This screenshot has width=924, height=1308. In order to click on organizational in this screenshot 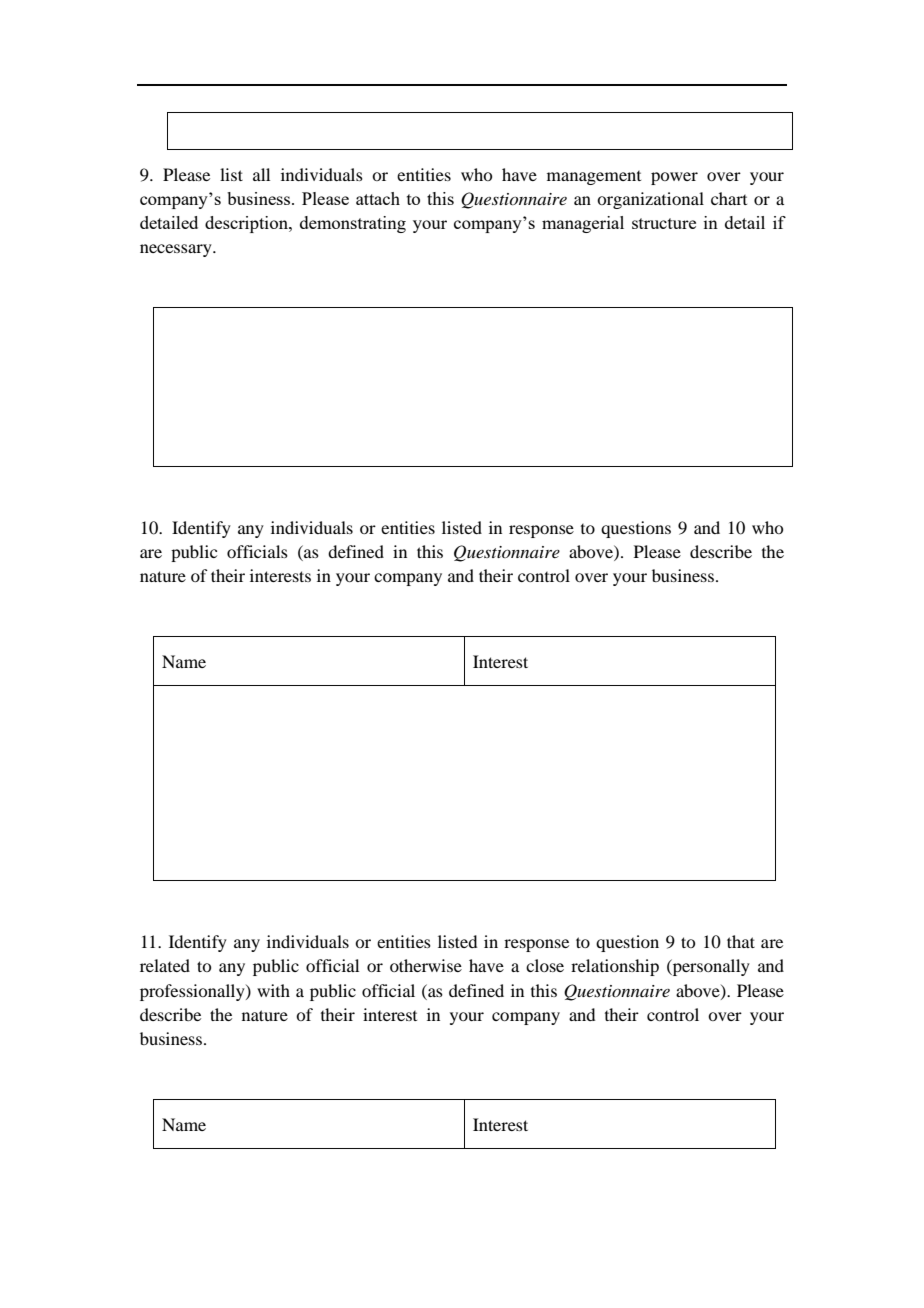, I will do `click(650, 200)`.
